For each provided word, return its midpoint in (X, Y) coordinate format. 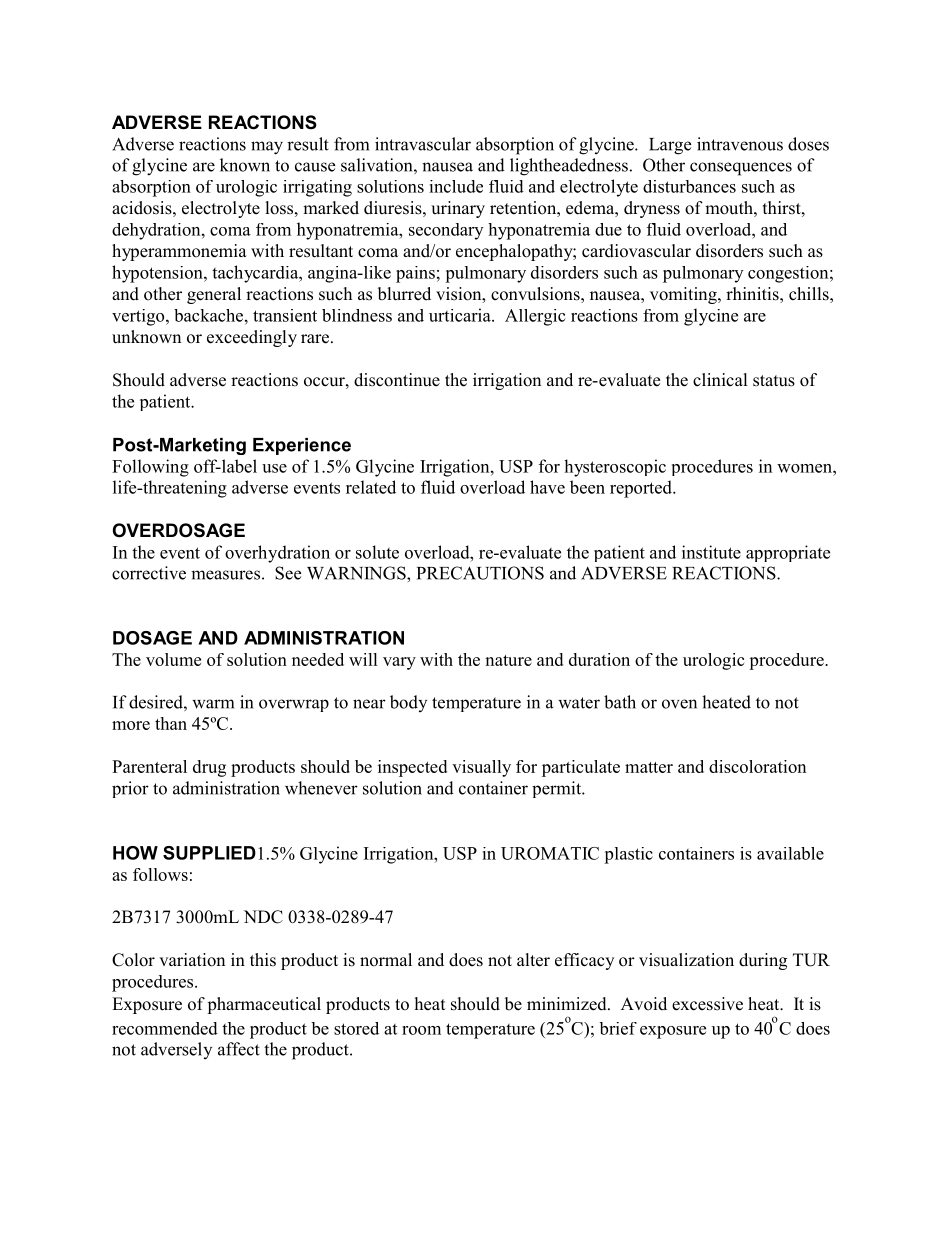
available (790, 853)
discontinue (397, 380)
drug (209, 768)
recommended (165, 1028)
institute (711, 552)
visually (481, 768)
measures (225, 575)
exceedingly (252, 338)
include (456, 186)
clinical (720, 379)
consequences (741, 169)
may (267, 148)
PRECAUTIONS (480, 573)
